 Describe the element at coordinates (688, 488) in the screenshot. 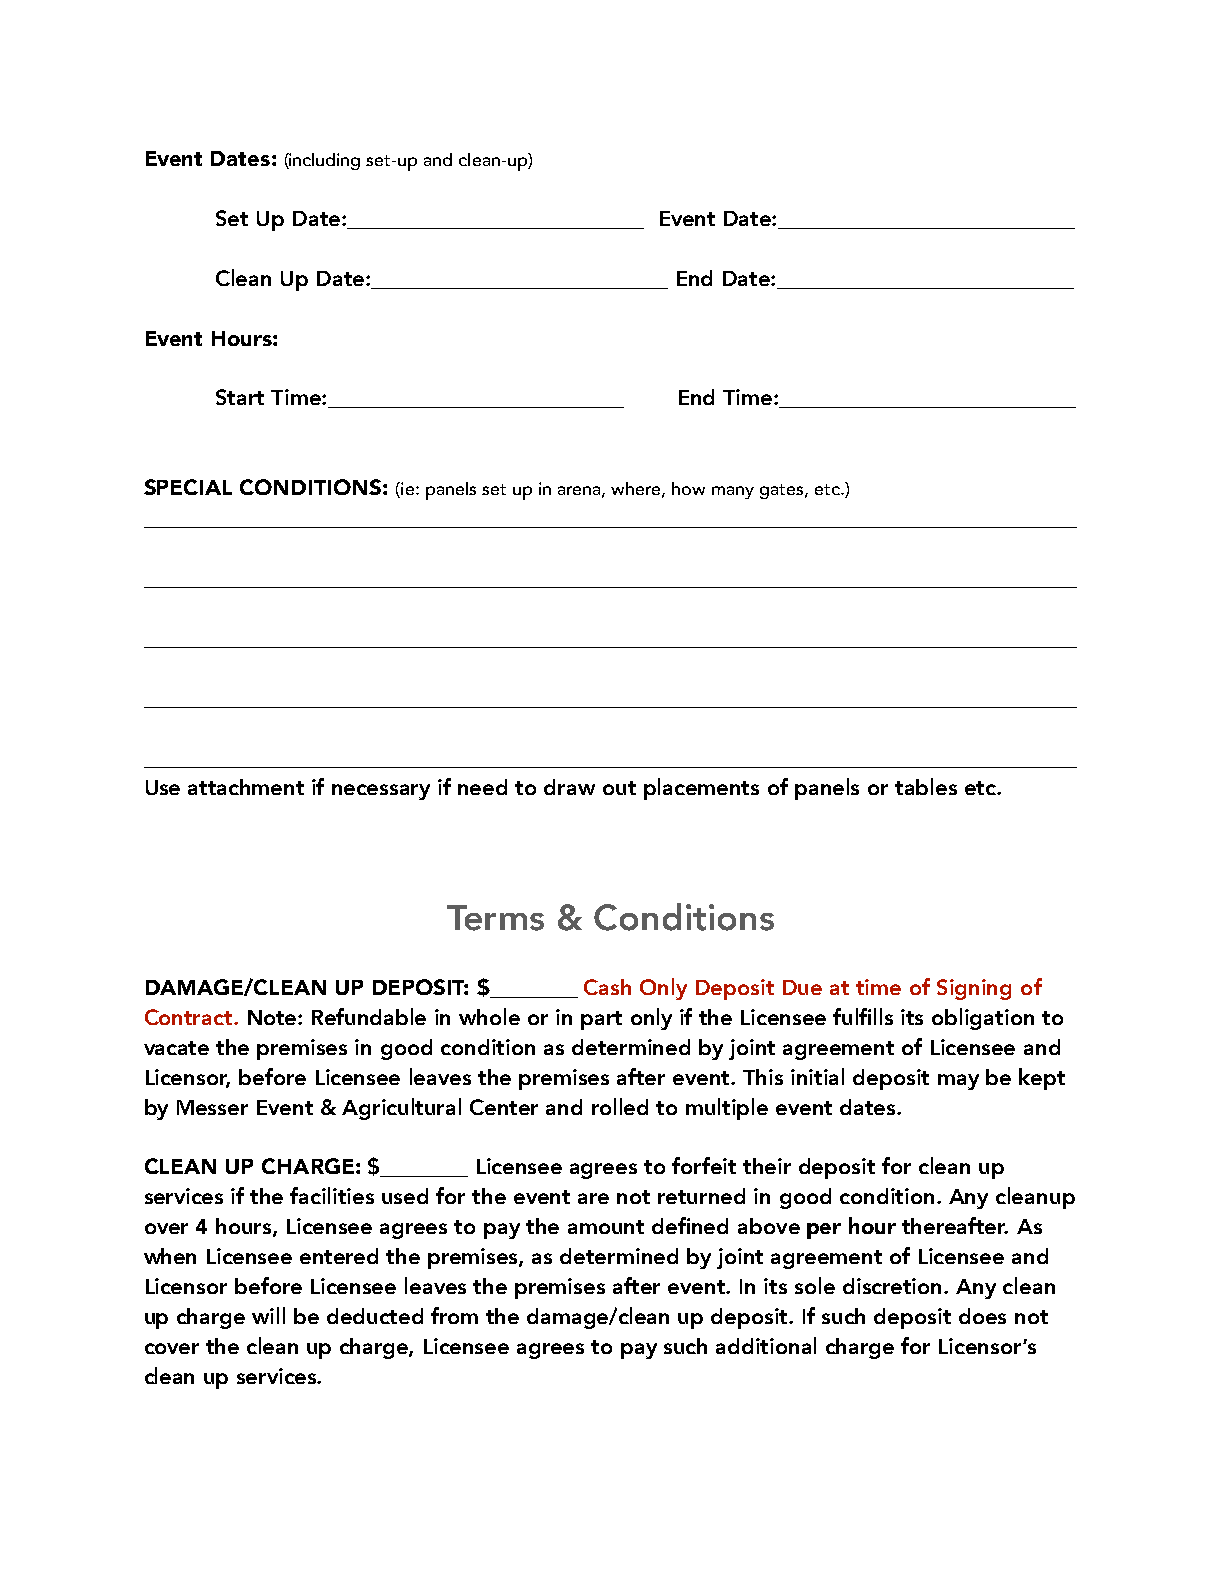

I see `how` at that location.
